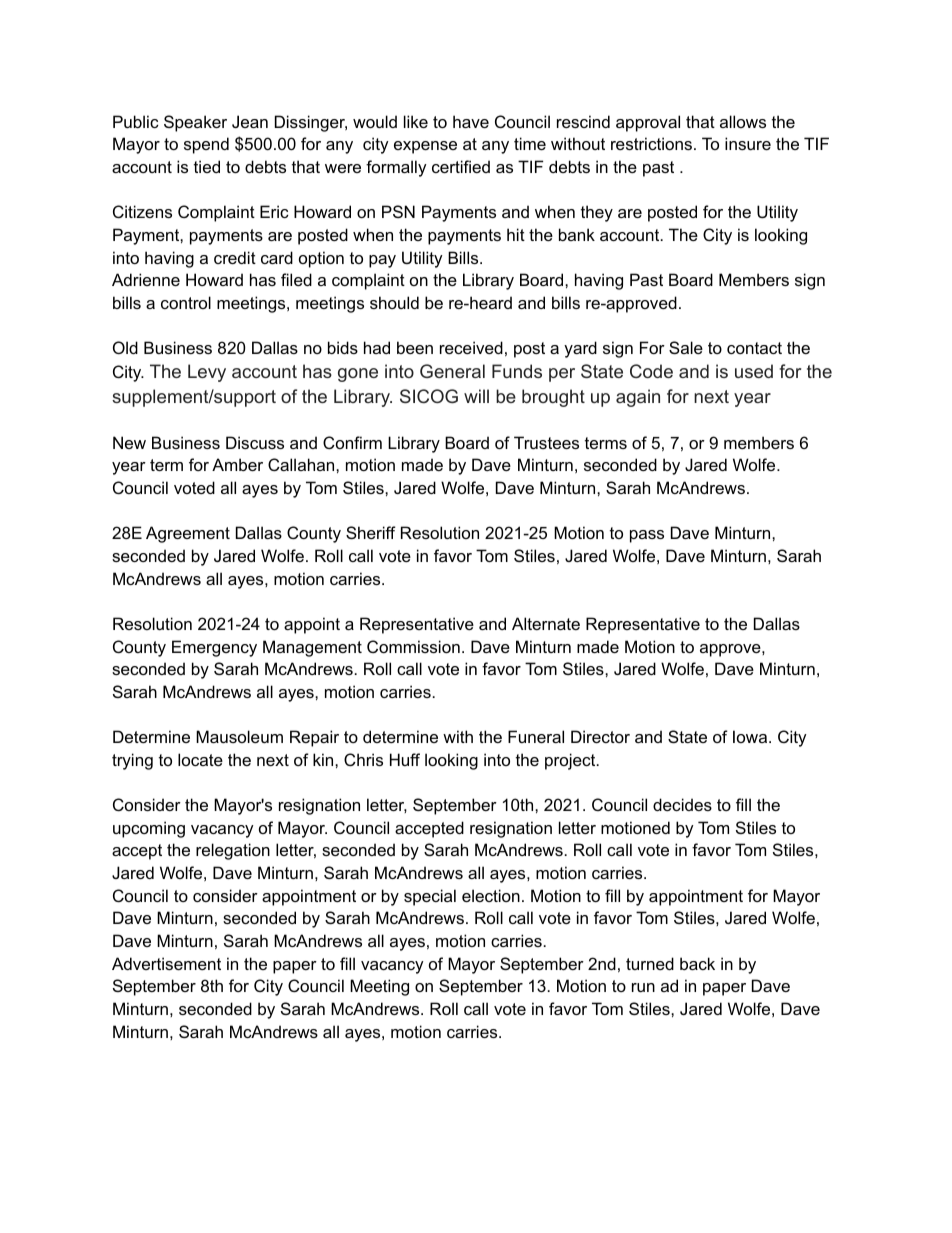 This screenshot has height=1233, width=952. I want to click on spend, so click(206, 145).
